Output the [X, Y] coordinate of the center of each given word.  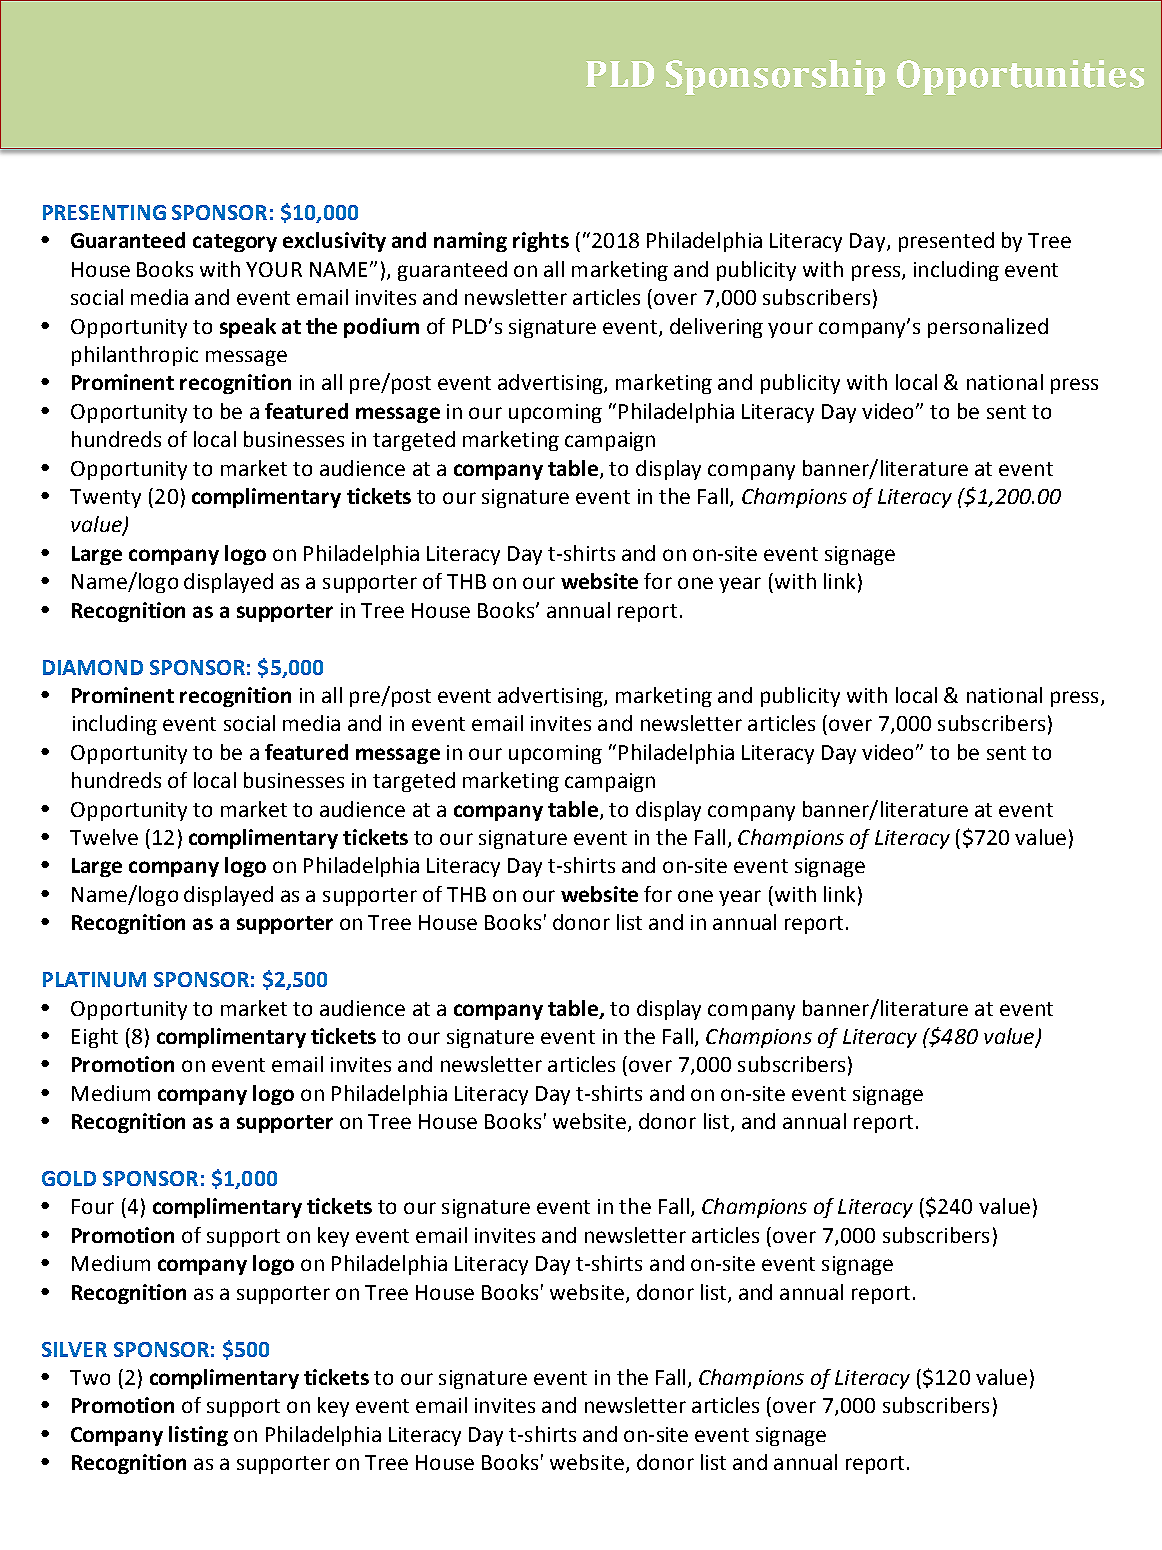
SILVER [74, 1349]
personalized [988, 328]
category [235, 243]
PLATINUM [94, 979]
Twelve [104, 837]
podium [381, 328]
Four [93, 1206]
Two [90, 1377]
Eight [95, 1038]
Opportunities [1020, 77]
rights [541, 242]
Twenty [105, 498]
